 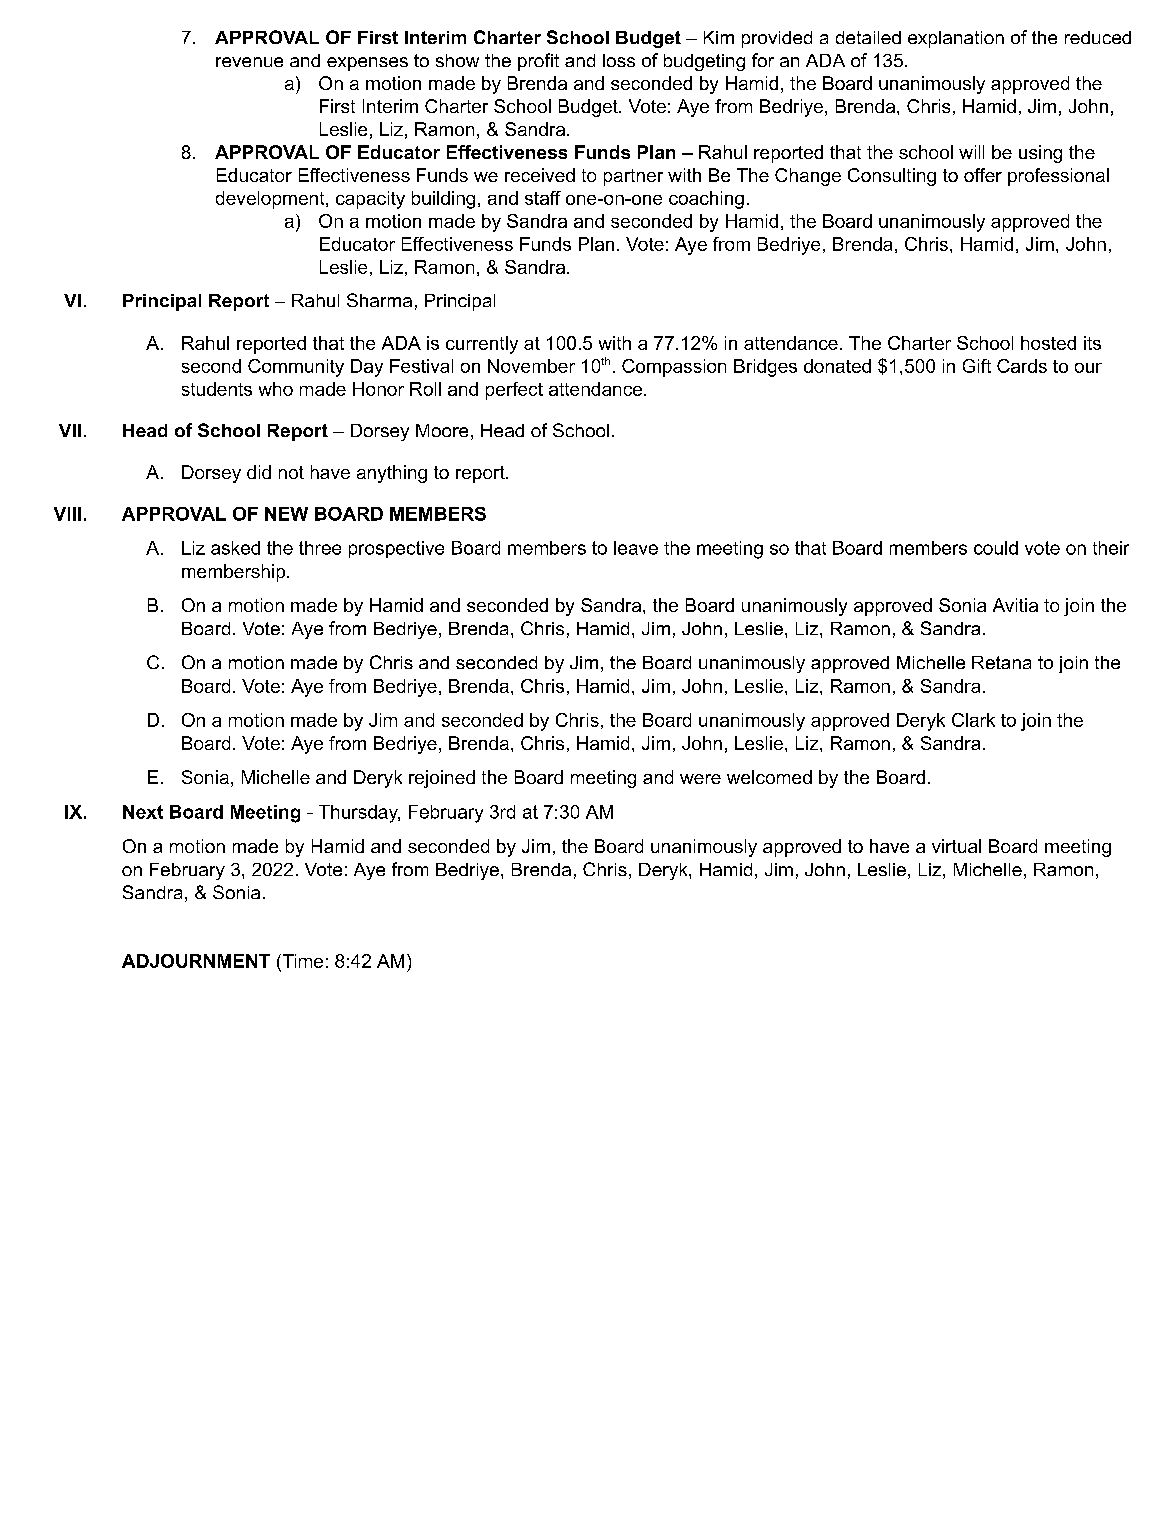 What do you see at coordinates (249, 62) in the image?
I see `revenue` at bounding box center [249, 62].
